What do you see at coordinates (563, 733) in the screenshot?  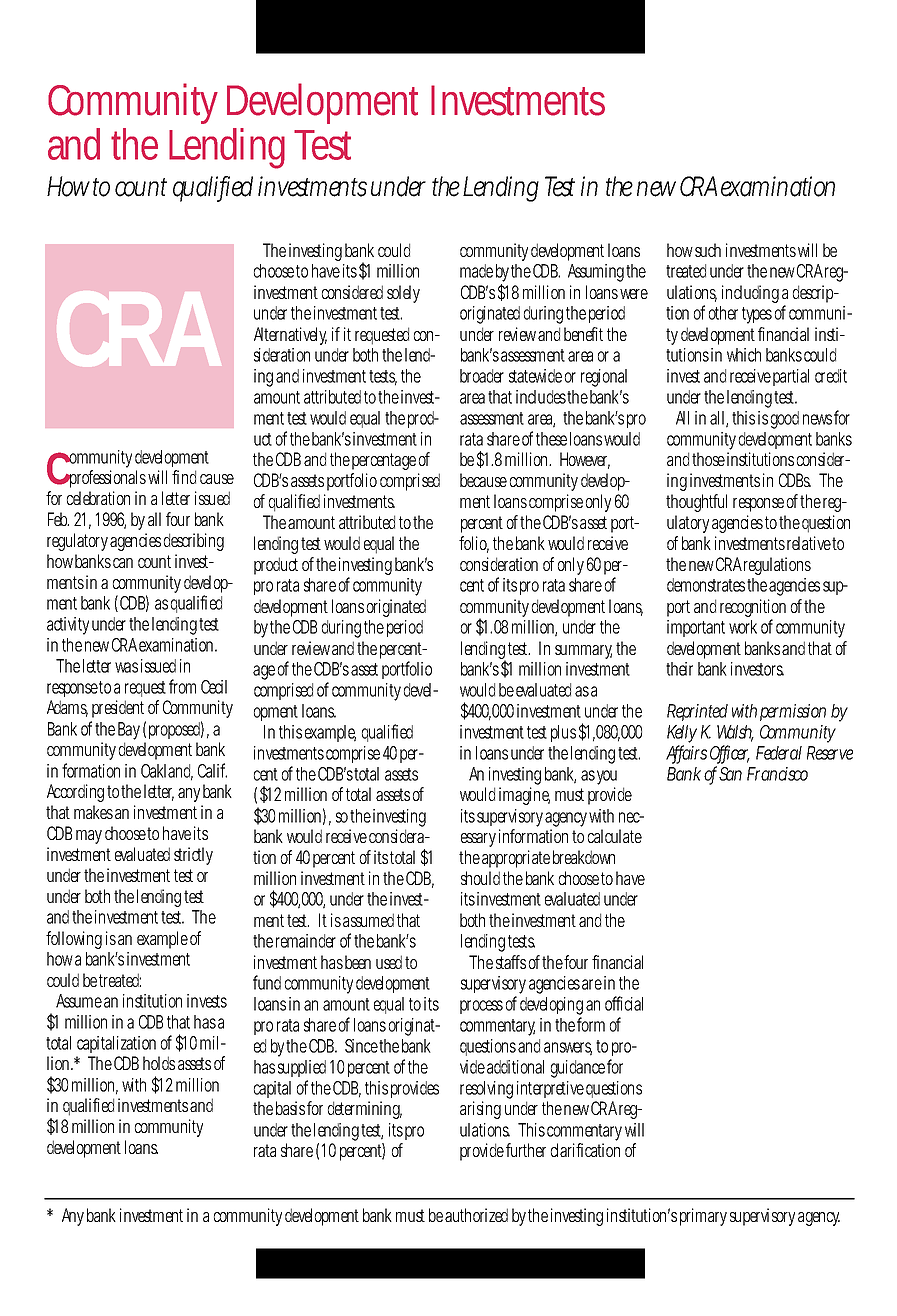 I see `plus` at bounding box center [563, 733].
